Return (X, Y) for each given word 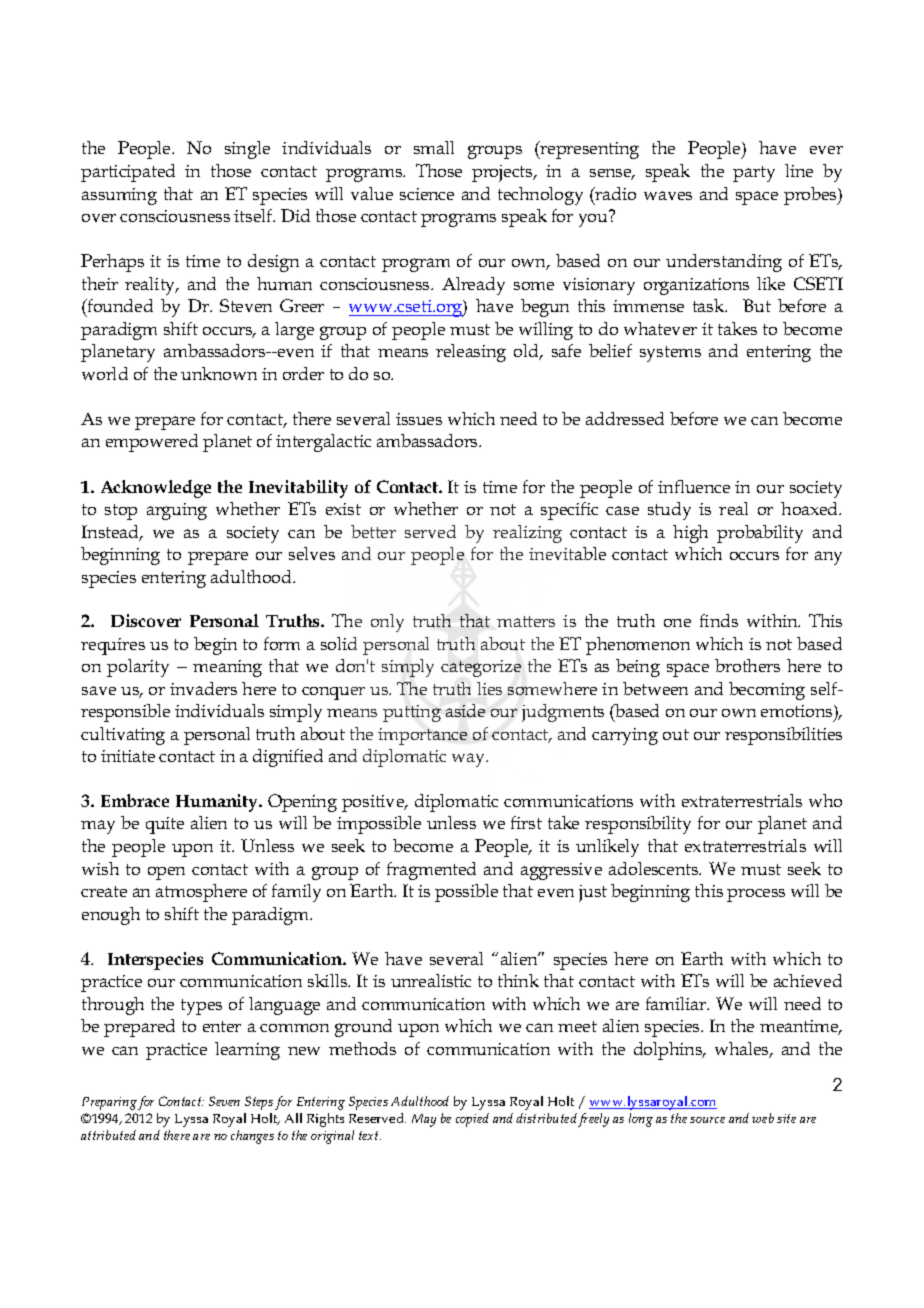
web (763, 1118)
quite (165, 825)
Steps (259, 1103)
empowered (152, 443)
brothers (747, 665)
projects (503, 173)
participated (128, 173)
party (754, 174)
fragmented (431, 871)
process (756, 895)
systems (670, 354)
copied (472, 1120)
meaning (227, 668)
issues (419, 419)
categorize (481, 668)
